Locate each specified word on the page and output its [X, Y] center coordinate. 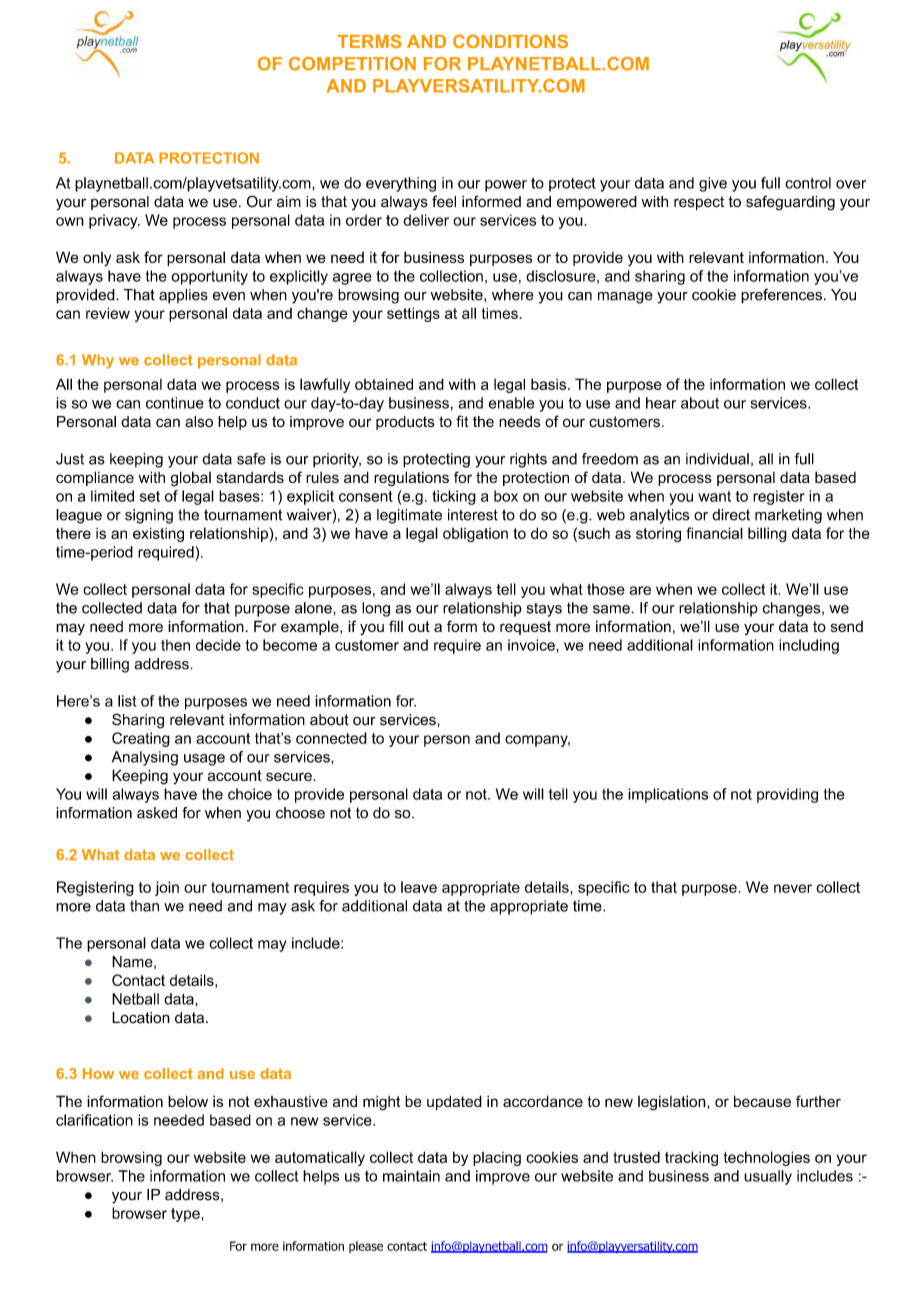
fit [462, 421]
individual [717, 459]
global [191, 479]
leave [419, 887]
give [713, 184]
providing [787, 795]
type [185, 1215]
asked [157, 813]
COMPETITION [352, 64]
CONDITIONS [510, 41]
